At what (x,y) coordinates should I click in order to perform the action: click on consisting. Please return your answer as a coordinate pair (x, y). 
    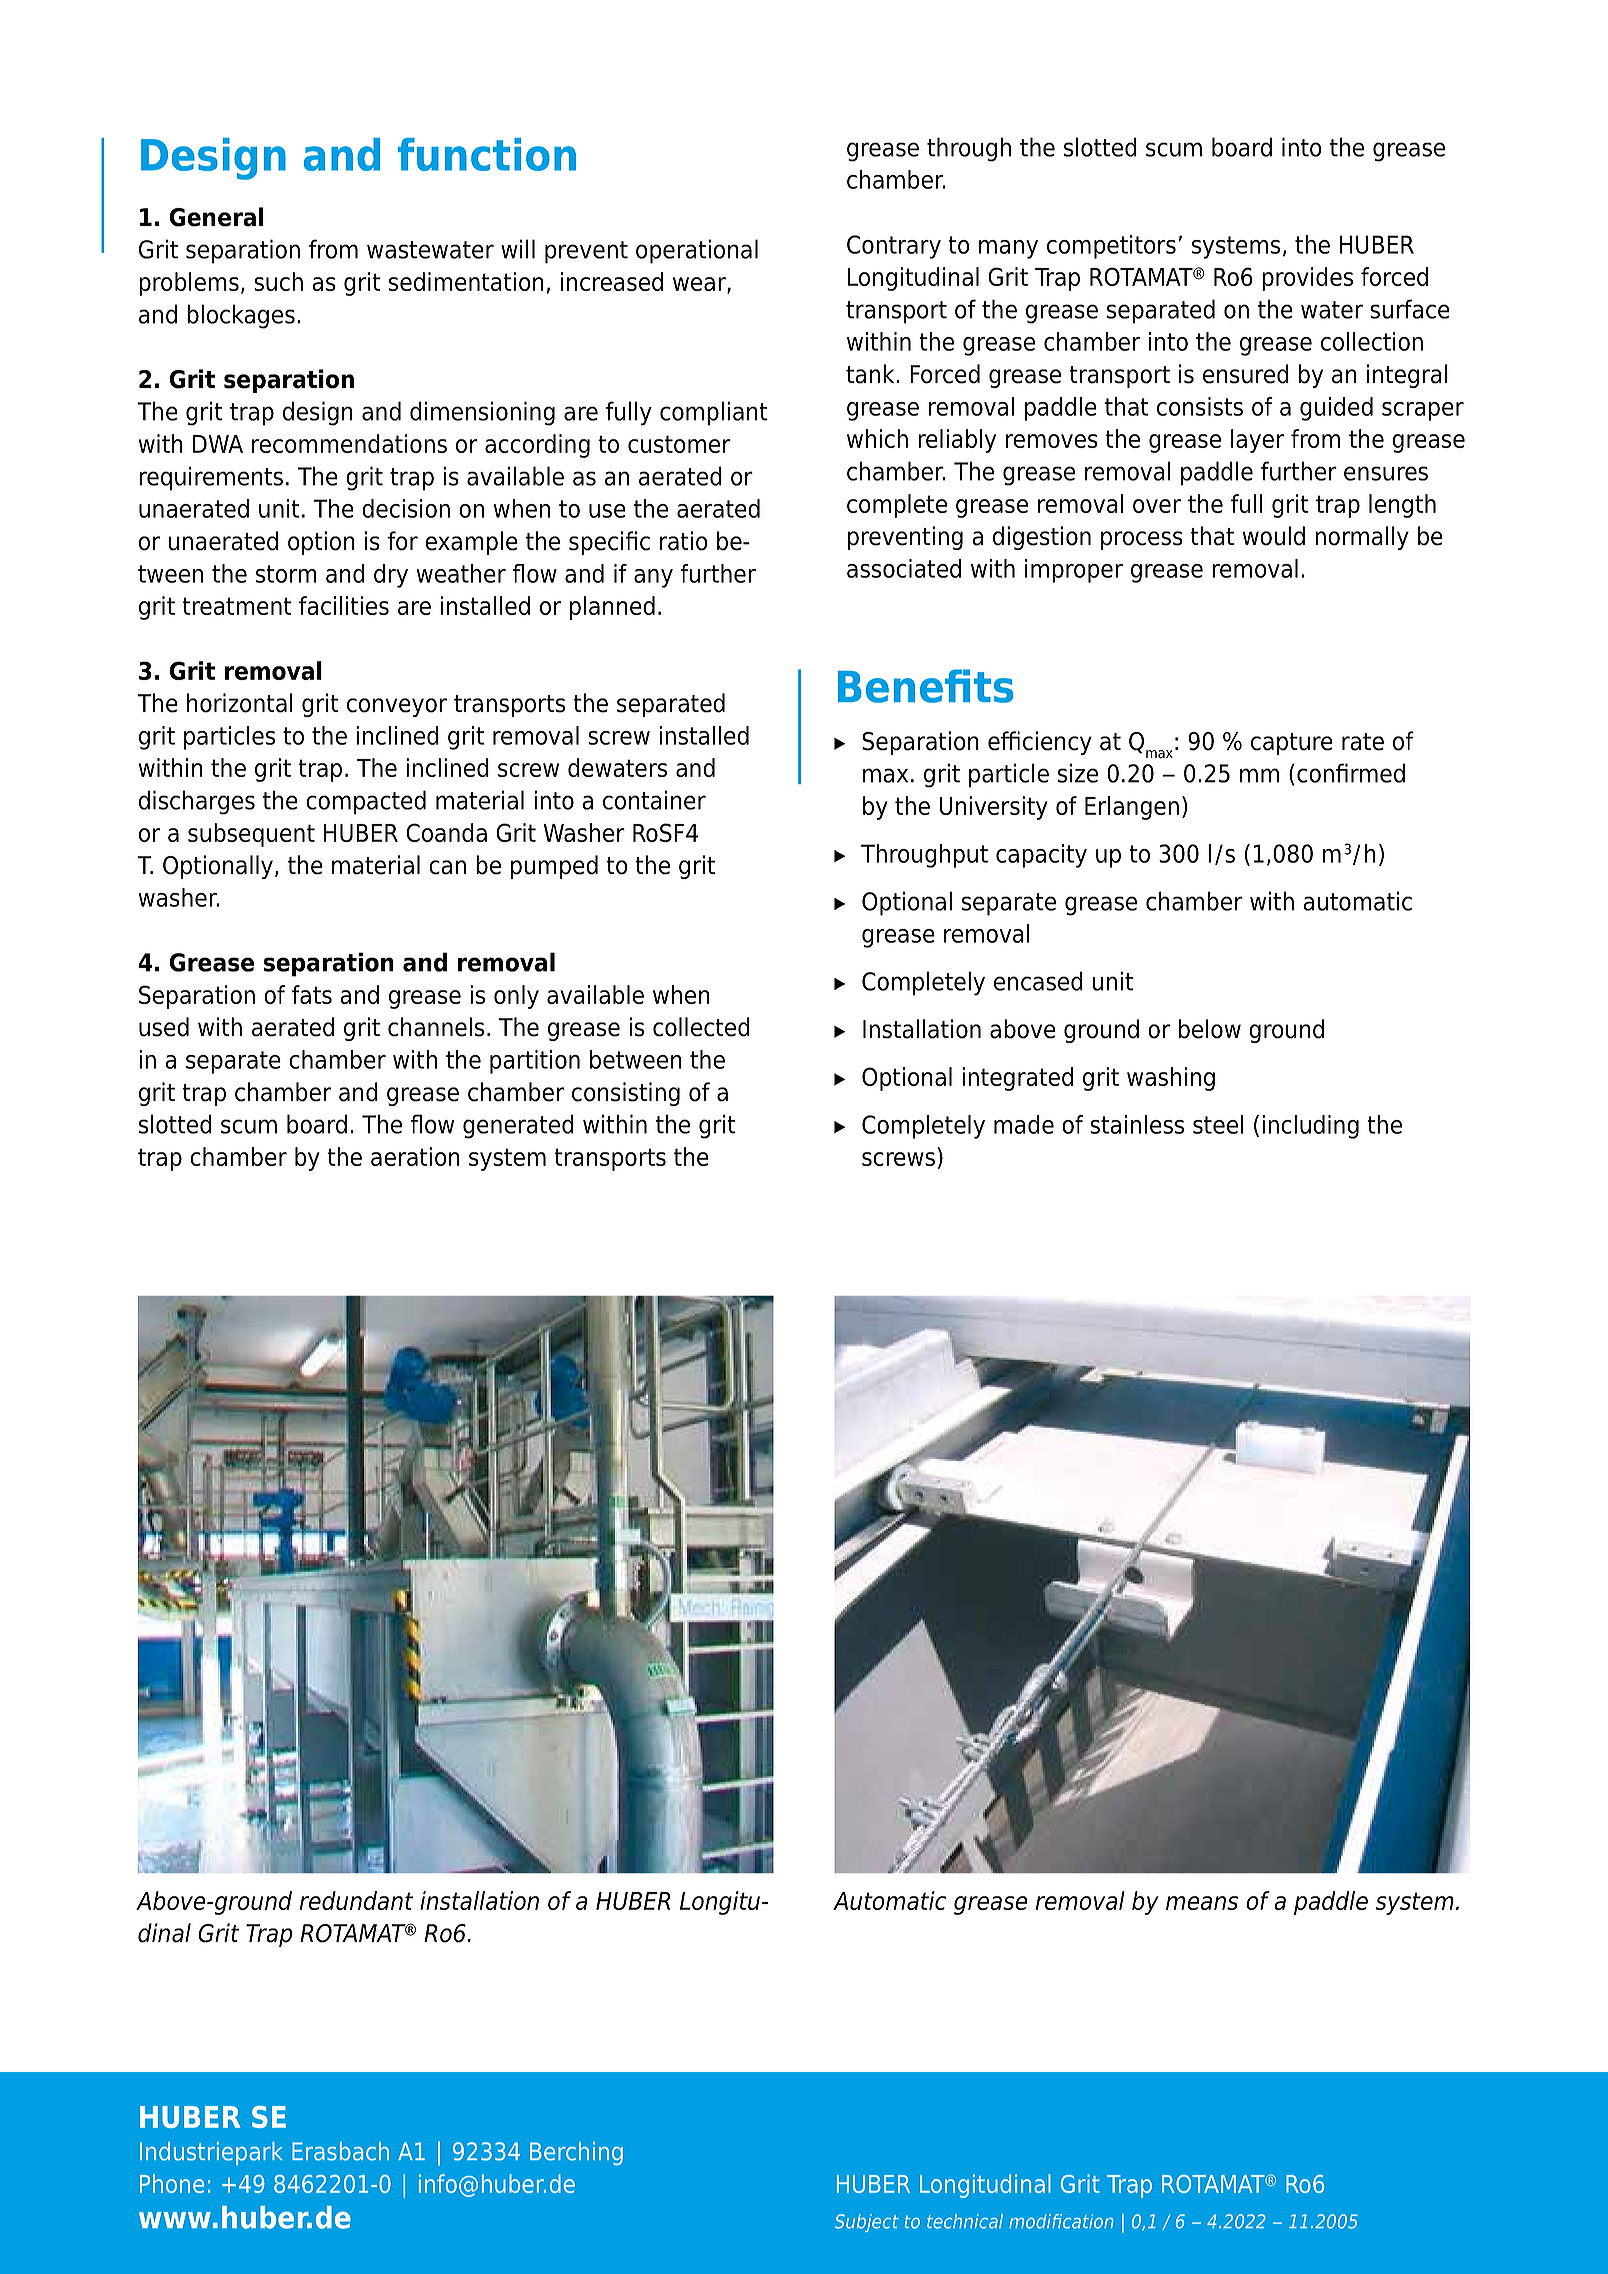
    Looking at the image, I should click on (626, 1094).
